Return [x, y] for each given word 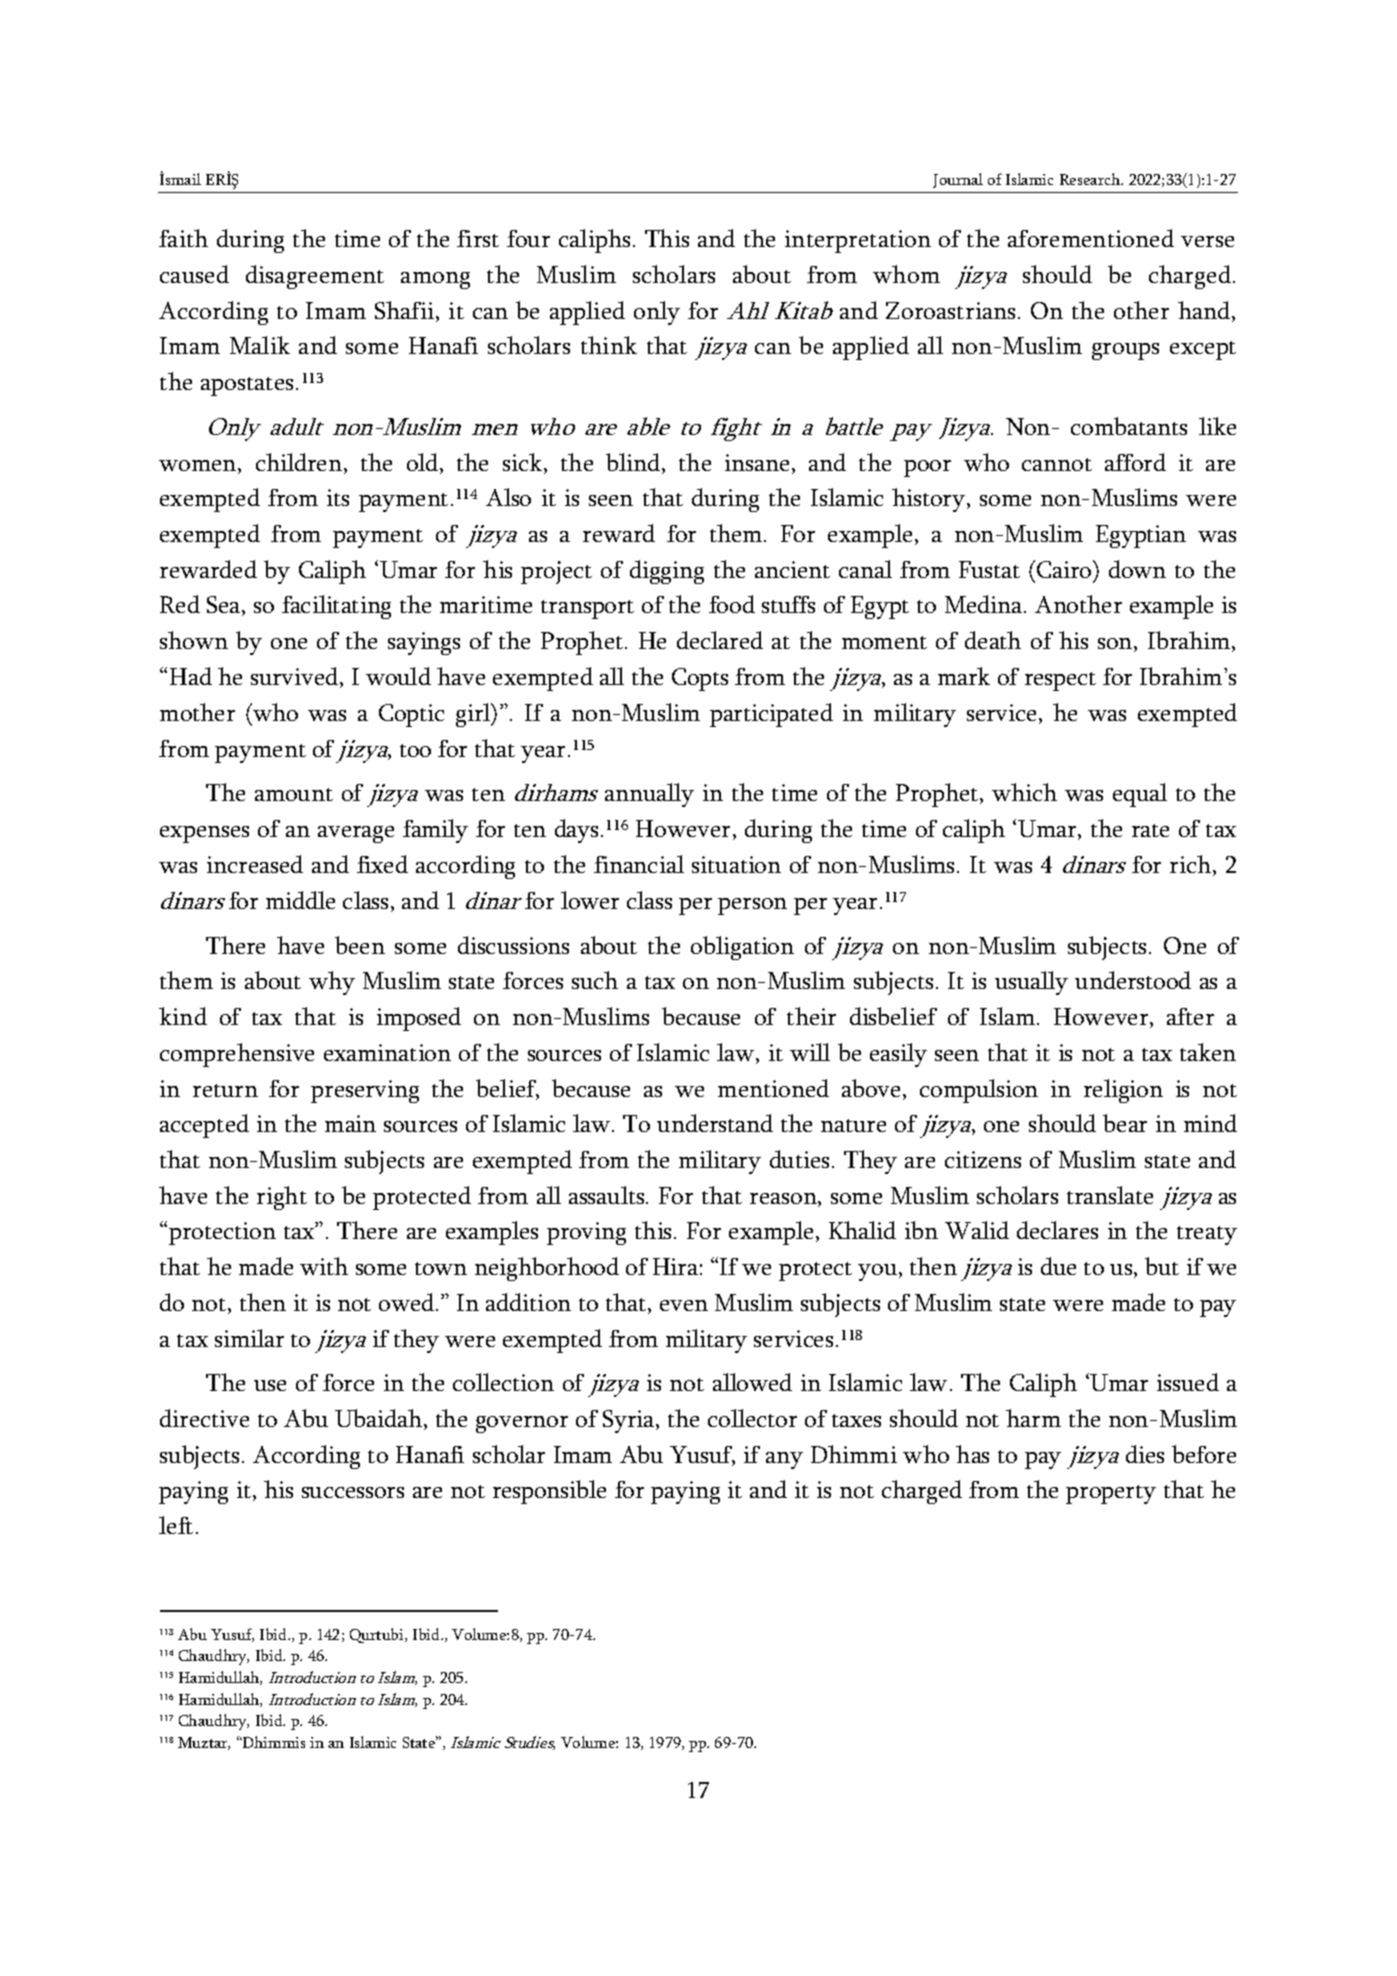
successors [353, 1492]
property [1111, 1494]
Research [1091, 179]
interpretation [858, 241]
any [784, 1460]
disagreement [315, 277]
